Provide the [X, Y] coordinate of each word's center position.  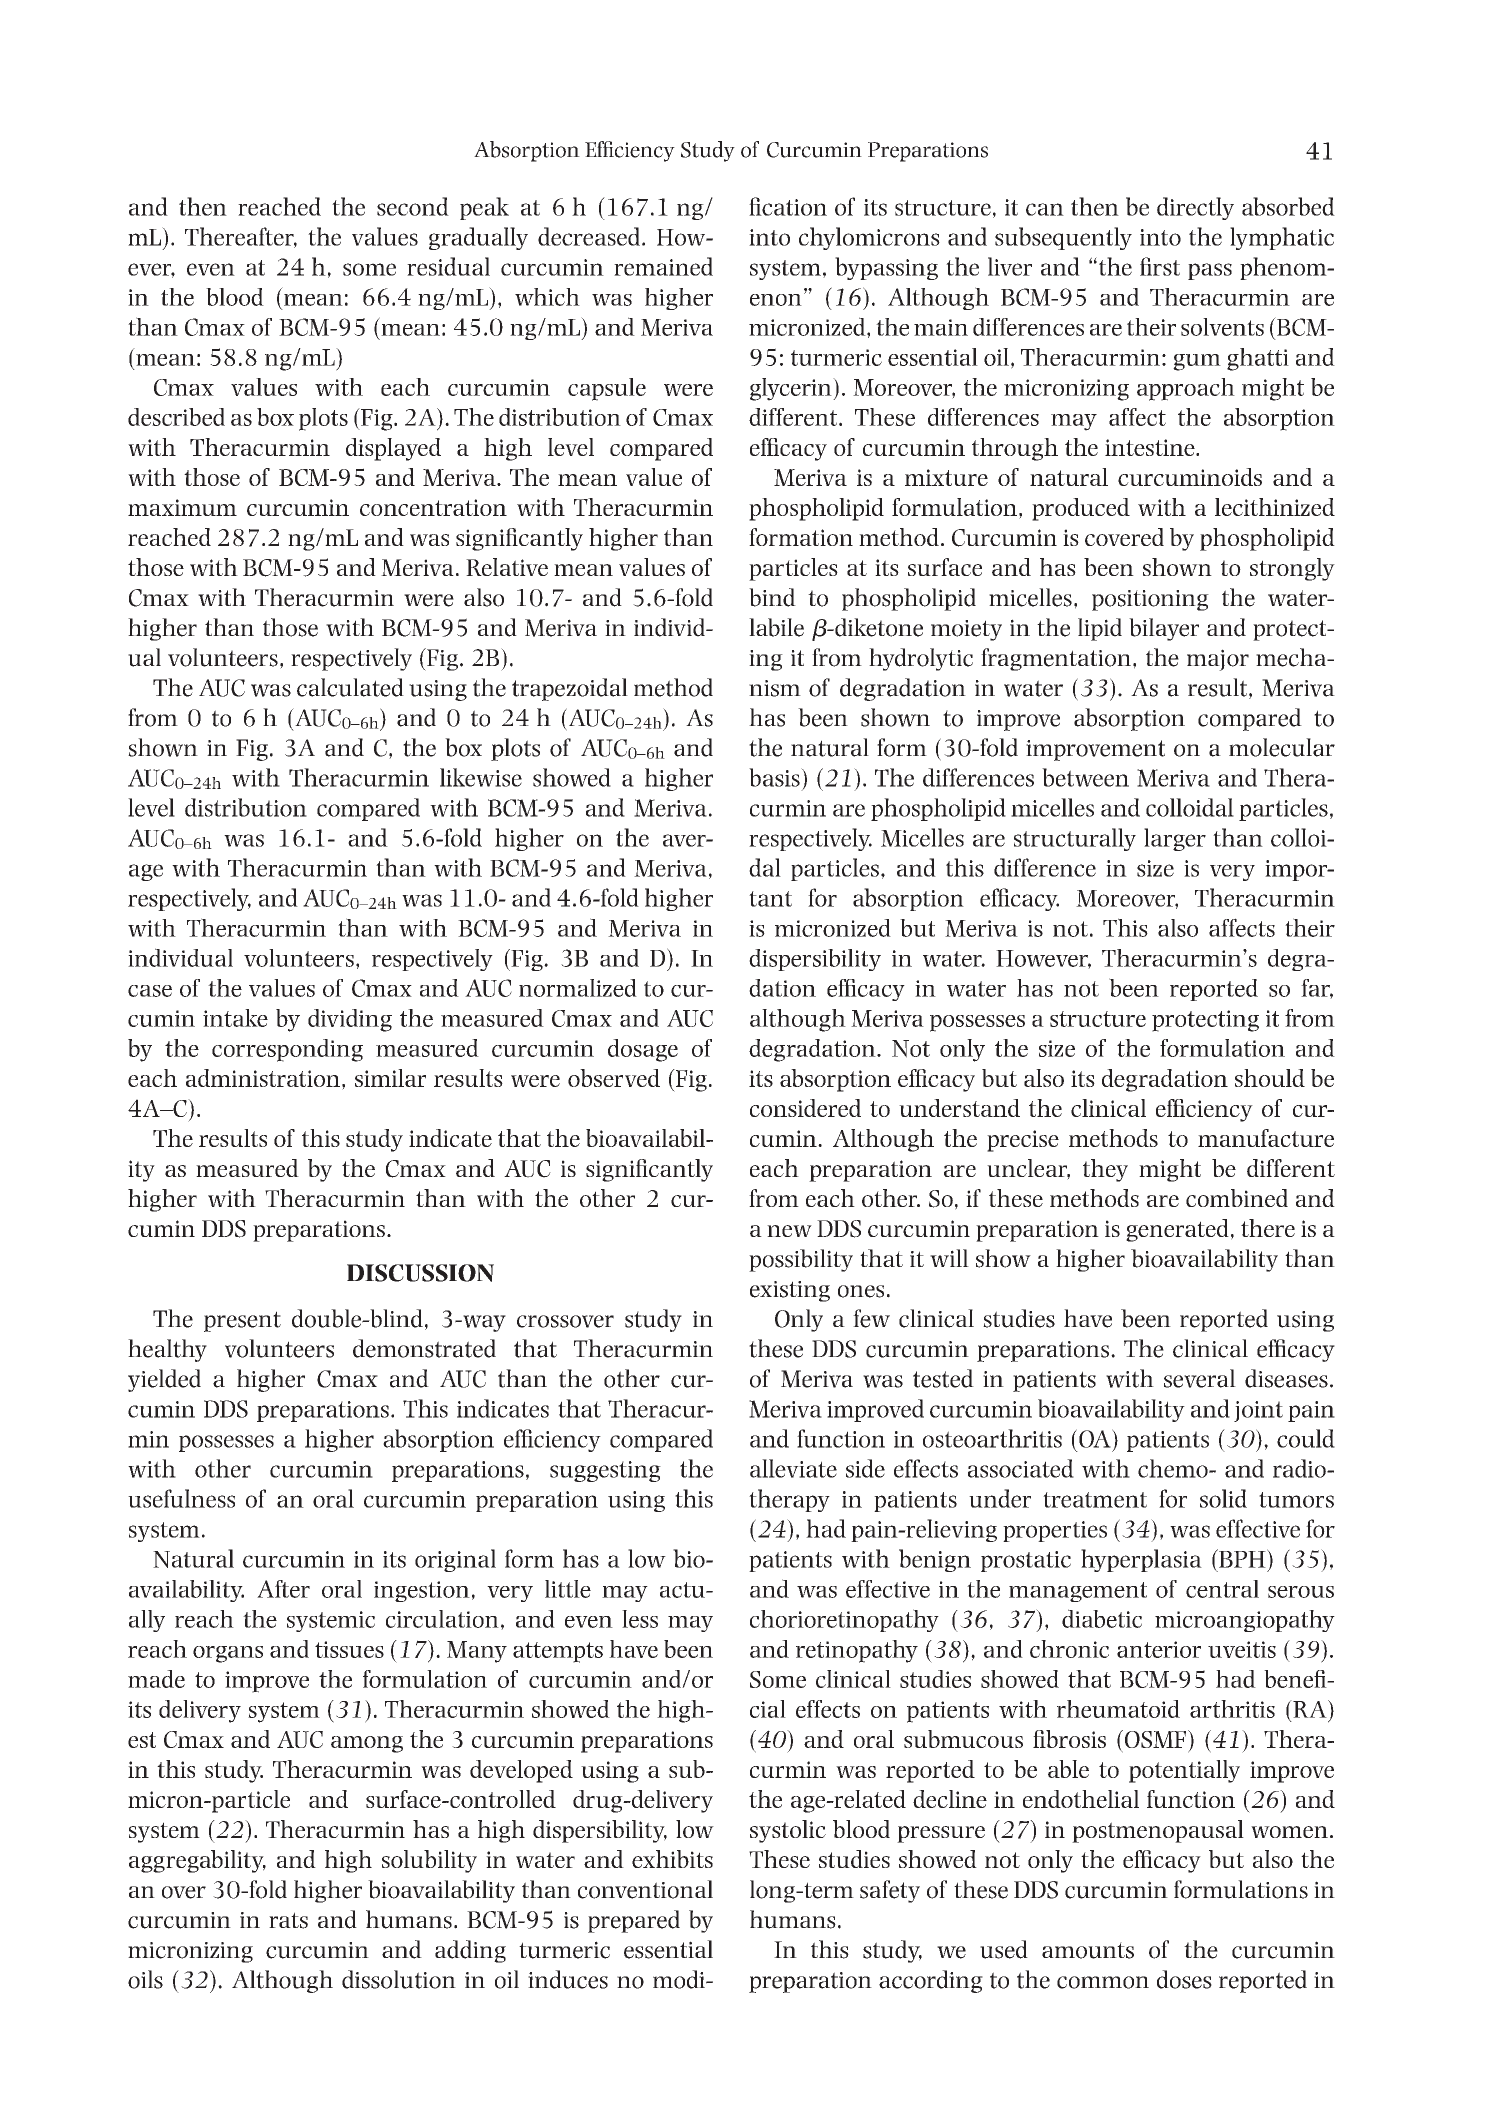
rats [288, 1920]
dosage [643, 1050]
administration [263, 1078]
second [413, 206]
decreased [589, 236]
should [1270, 1078]
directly [1195, 208]
